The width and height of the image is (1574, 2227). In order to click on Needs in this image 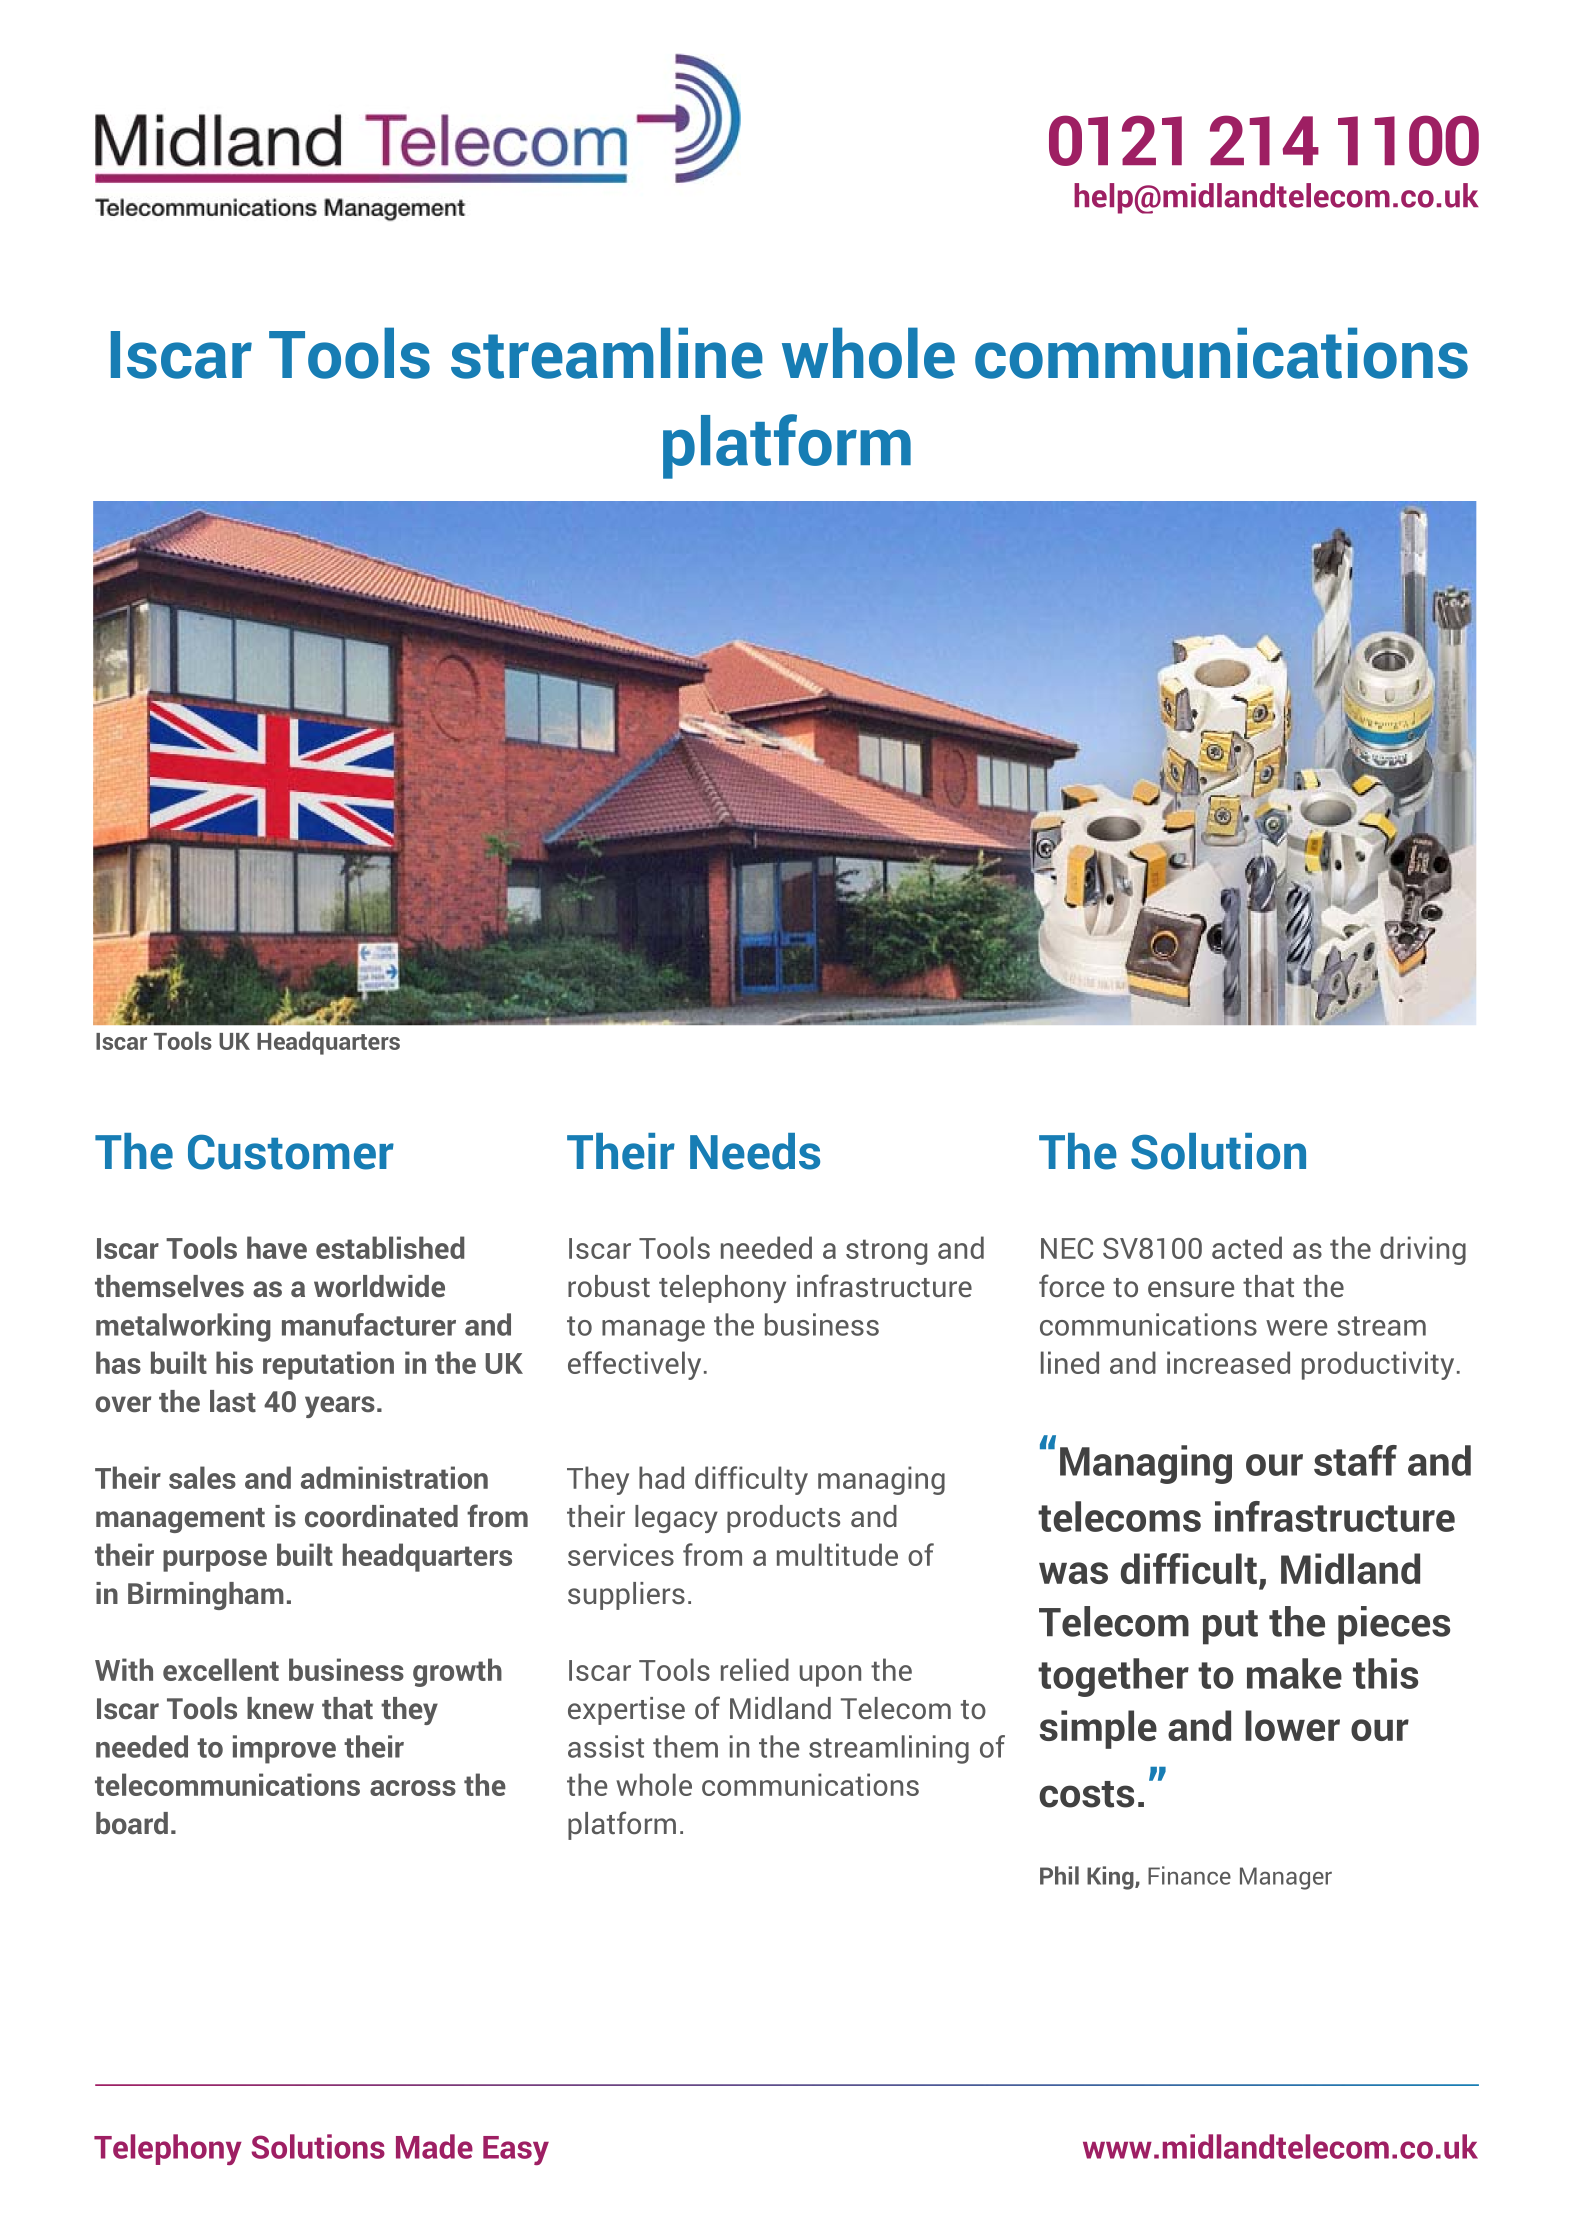, I will do `click(755, 1151)`.
